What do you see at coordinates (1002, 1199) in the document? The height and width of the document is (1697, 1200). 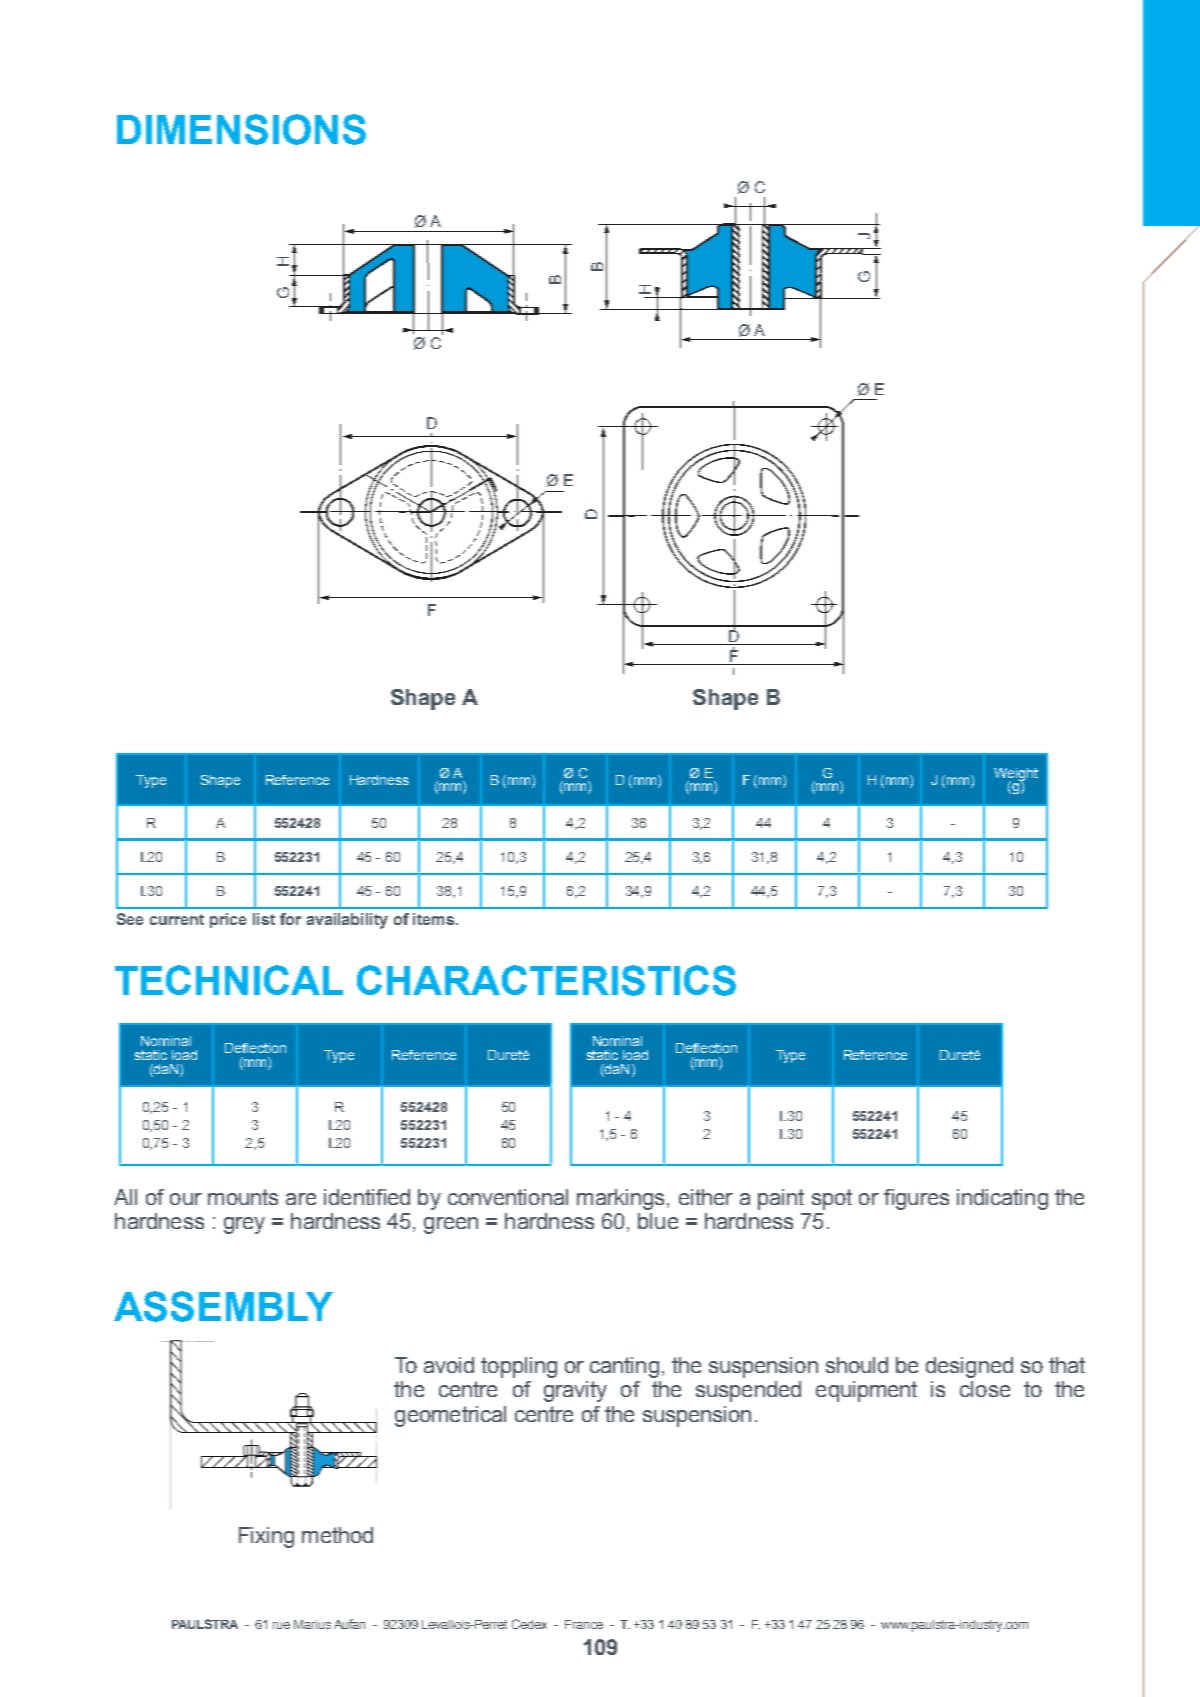 I see `indicating` at bounding box center [1002, 1199].
